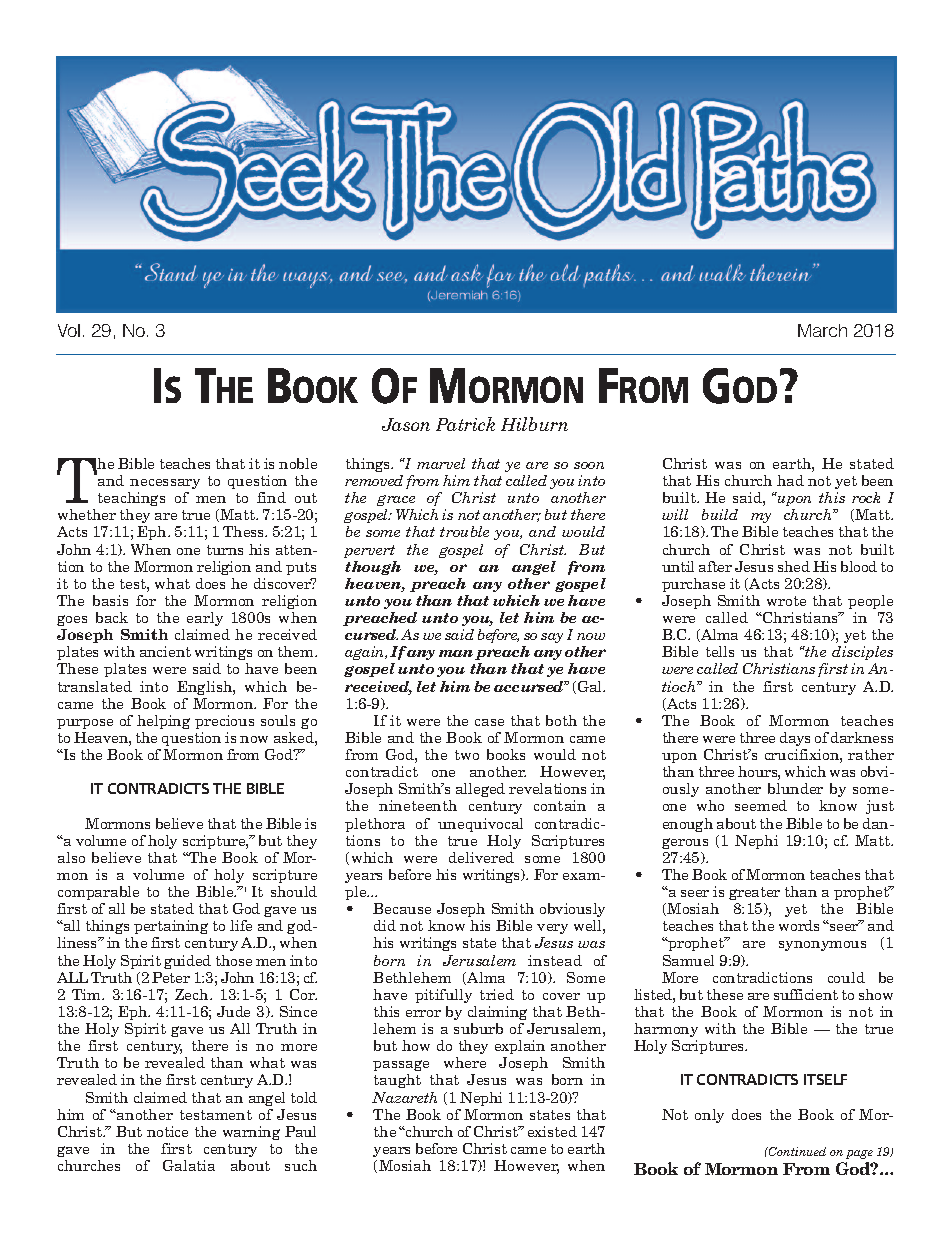 Image resolution: width=952 pixels, height=1233 pixels. I want to click on Patrick, so click(465, 424).
